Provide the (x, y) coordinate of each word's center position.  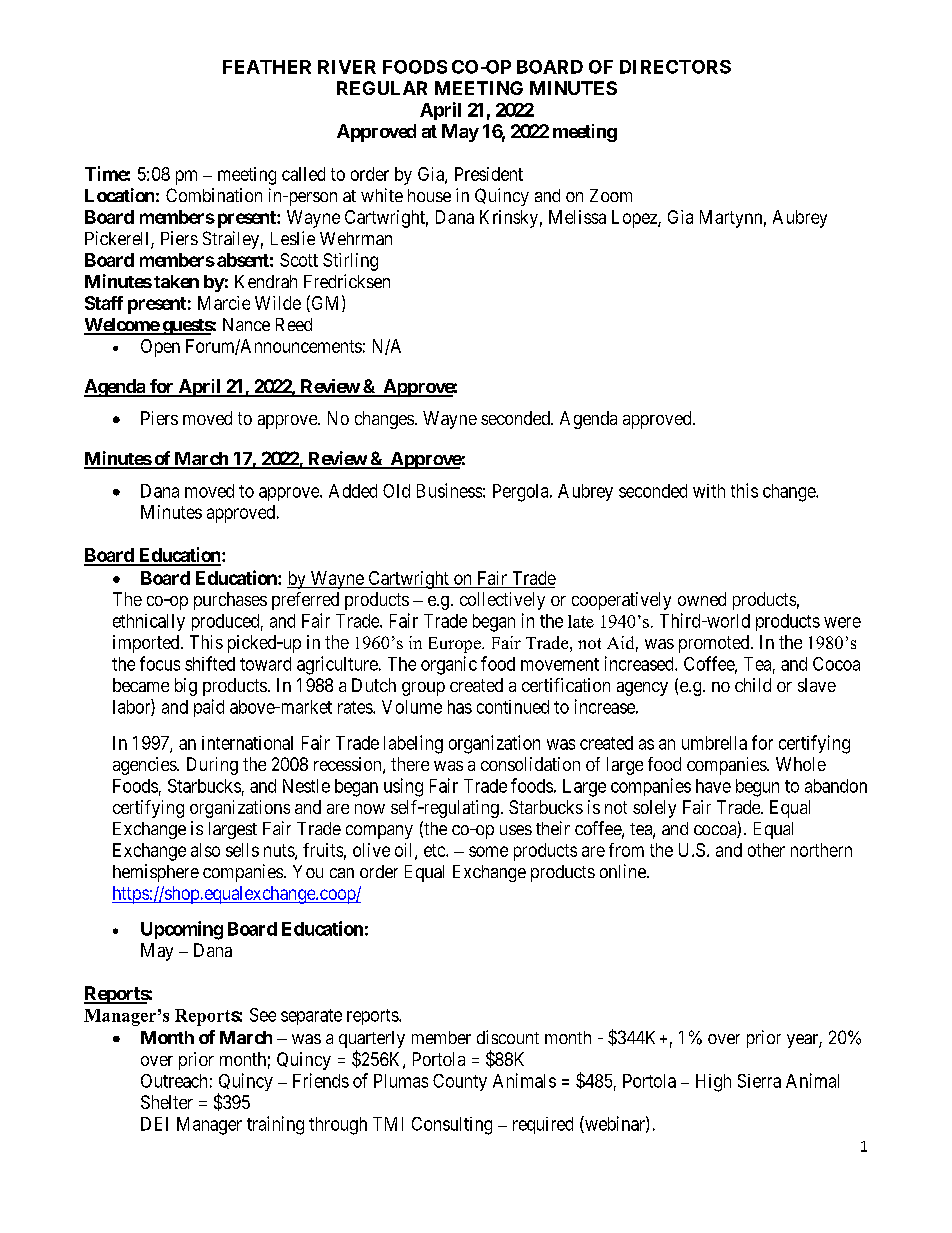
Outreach (174, 1081)
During (212, 766)
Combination (214, 195)
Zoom (611, 195)
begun (757, 788)
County (460, 1082)
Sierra (759, 1081)
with (709, 491)
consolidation (530, 764)
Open (160, 348)
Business (449, 490)
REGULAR (382, 88)
